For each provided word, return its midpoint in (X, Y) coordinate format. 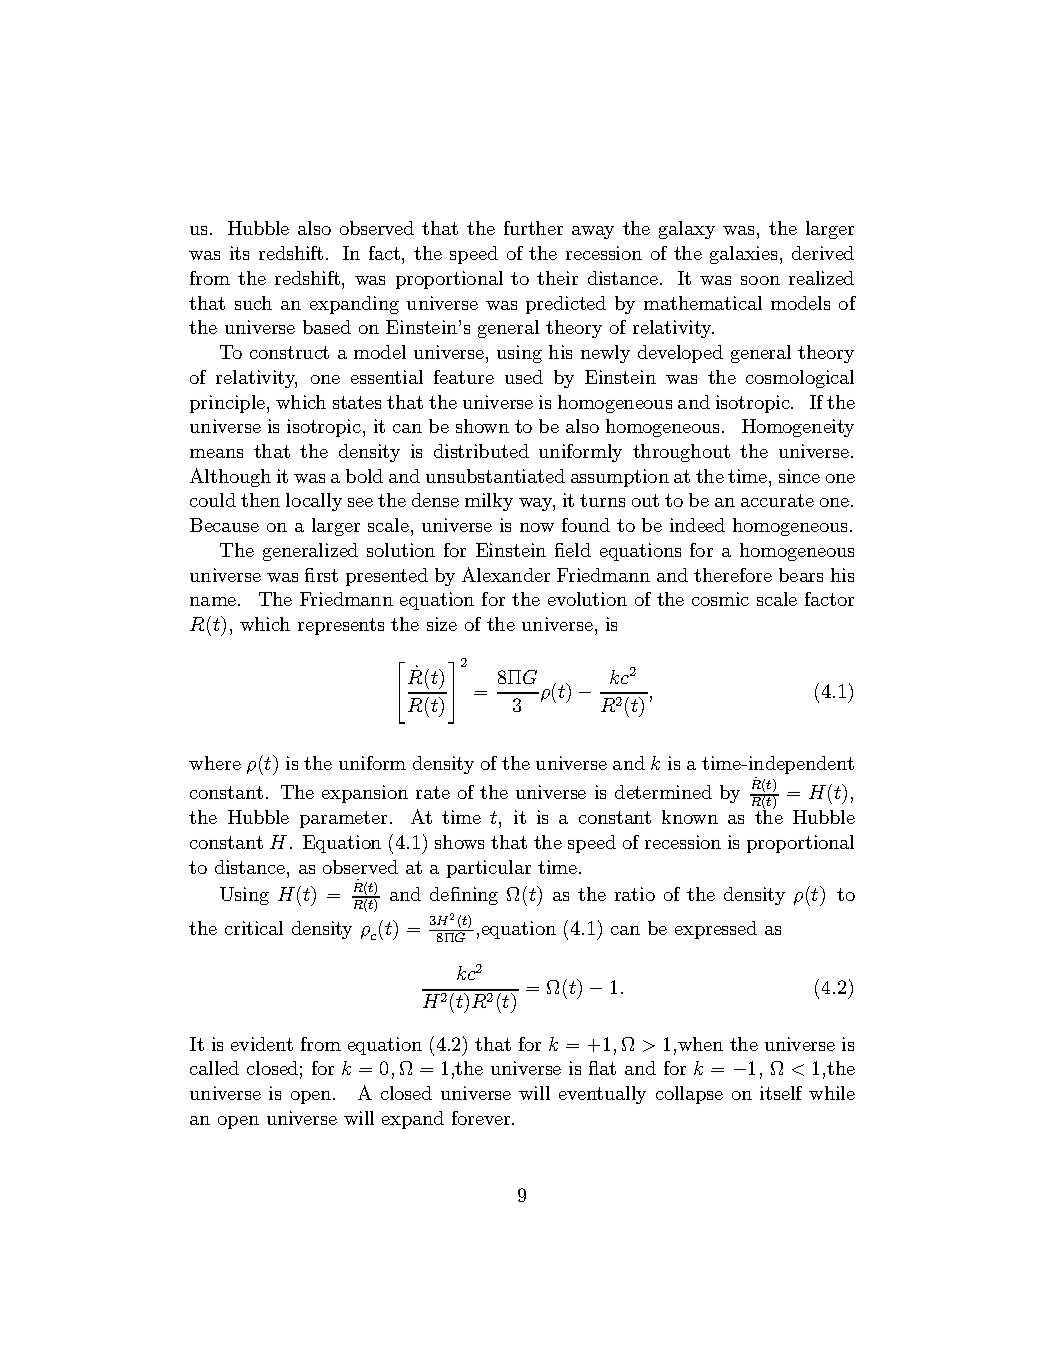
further (533, 228)
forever (482, 1118)
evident (262, 1044)
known (690, 817)
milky (489, 502)
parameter (343, 819)
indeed (697, 525)
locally (314, 502)
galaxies (743, 255)
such (253, 303)
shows (459, 842)
